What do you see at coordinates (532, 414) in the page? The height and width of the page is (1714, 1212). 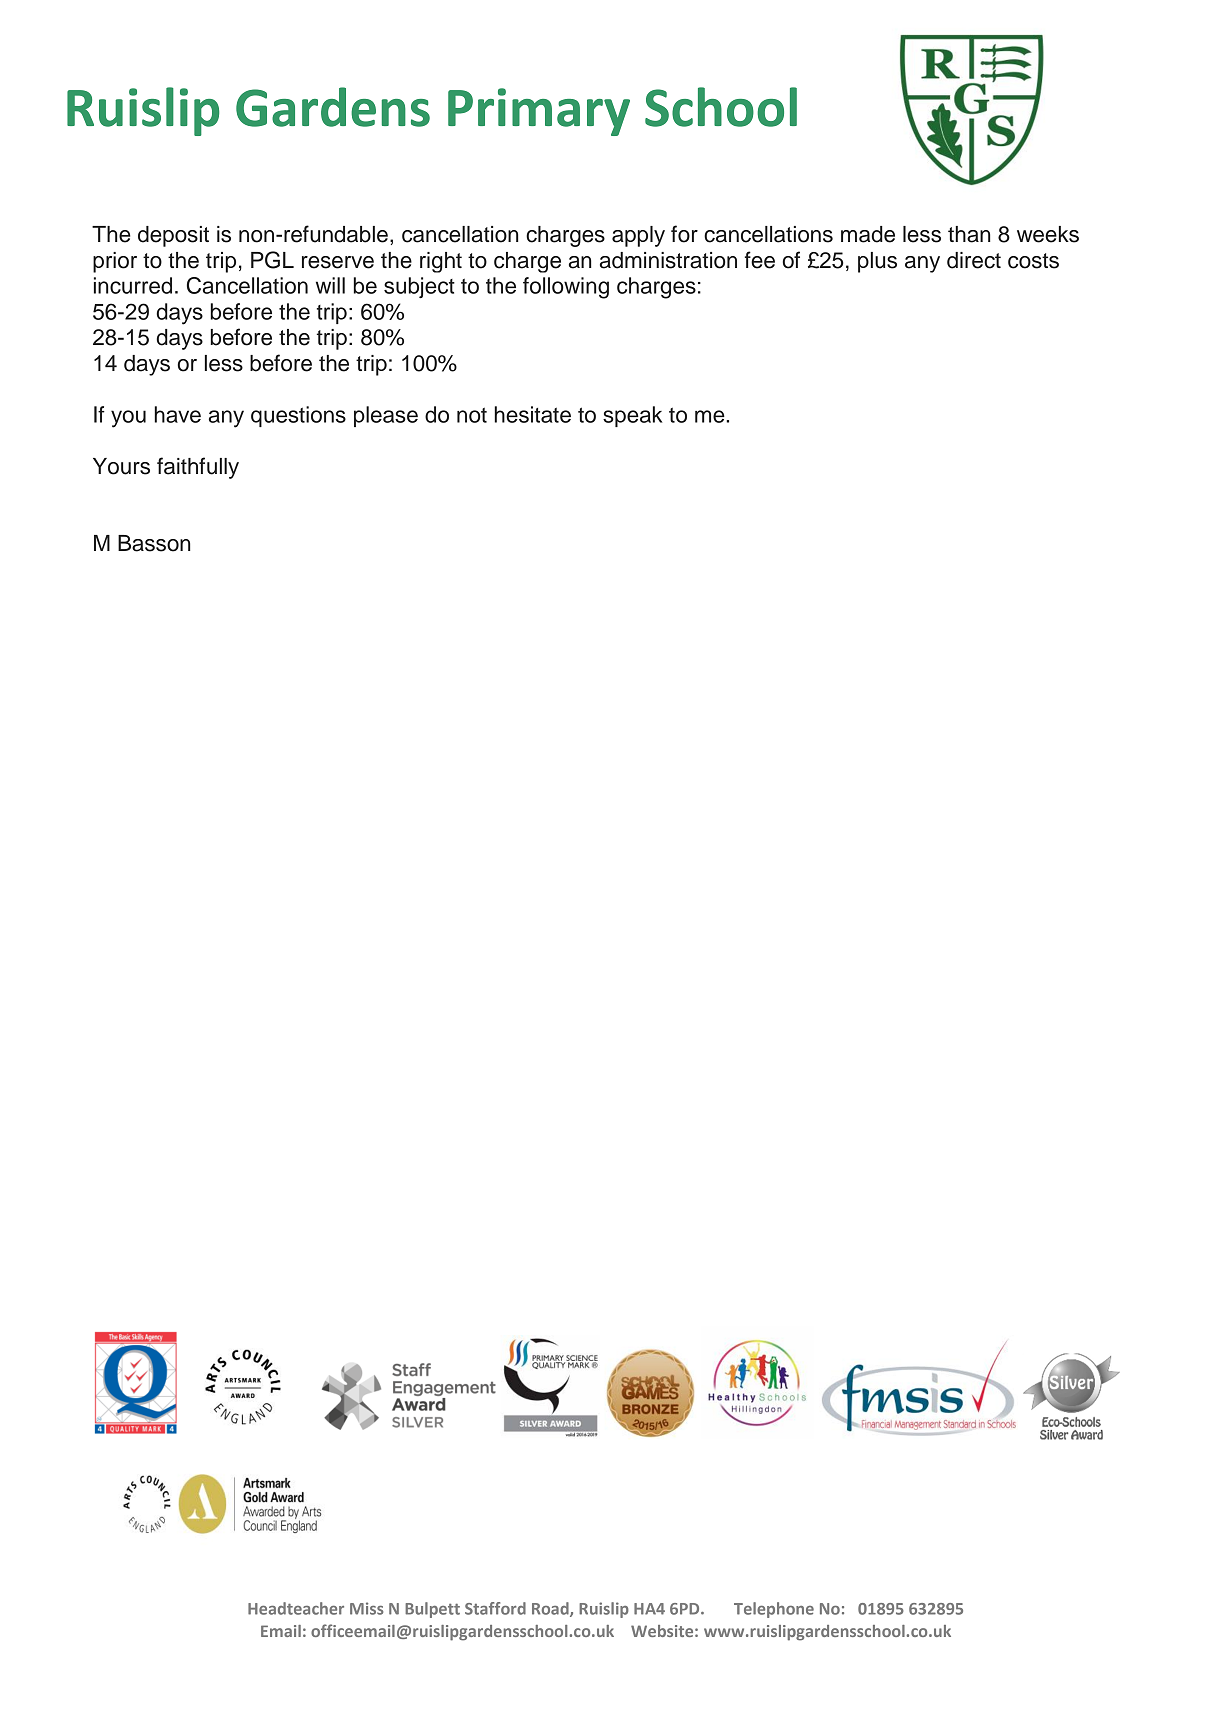 I see `hesitate` at bounding box center [532, 414].
